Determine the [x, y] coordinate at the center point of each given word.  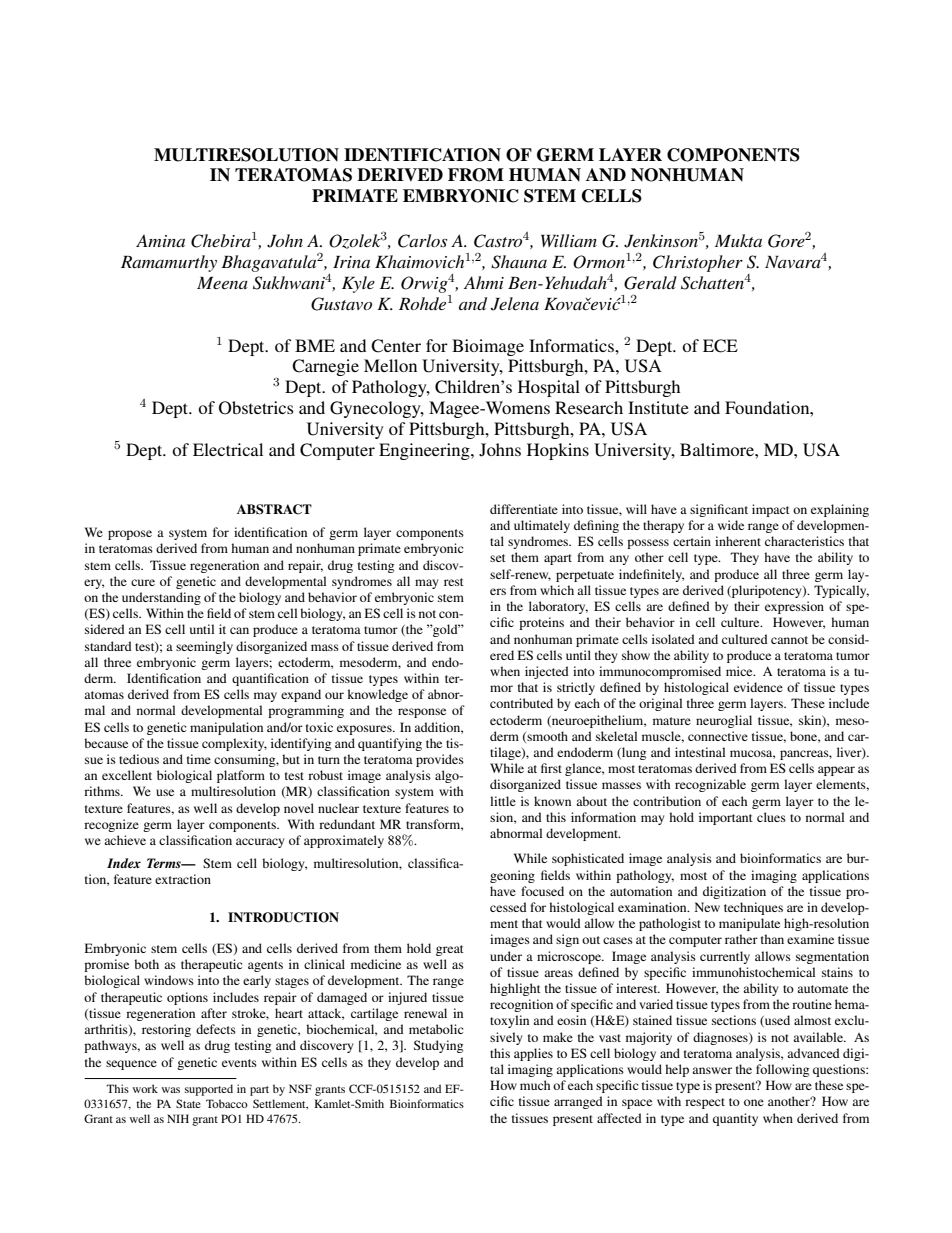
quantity [735, 1119]
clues [771, 817]
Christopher [698, 263]
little [503, 801]
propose [130, 535]
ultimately [542, 526]
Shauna [519, 262]
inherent [738, 541]
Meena [222, 283]
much [535, 1085]
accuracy [260, 843]
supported [209, 1090]
